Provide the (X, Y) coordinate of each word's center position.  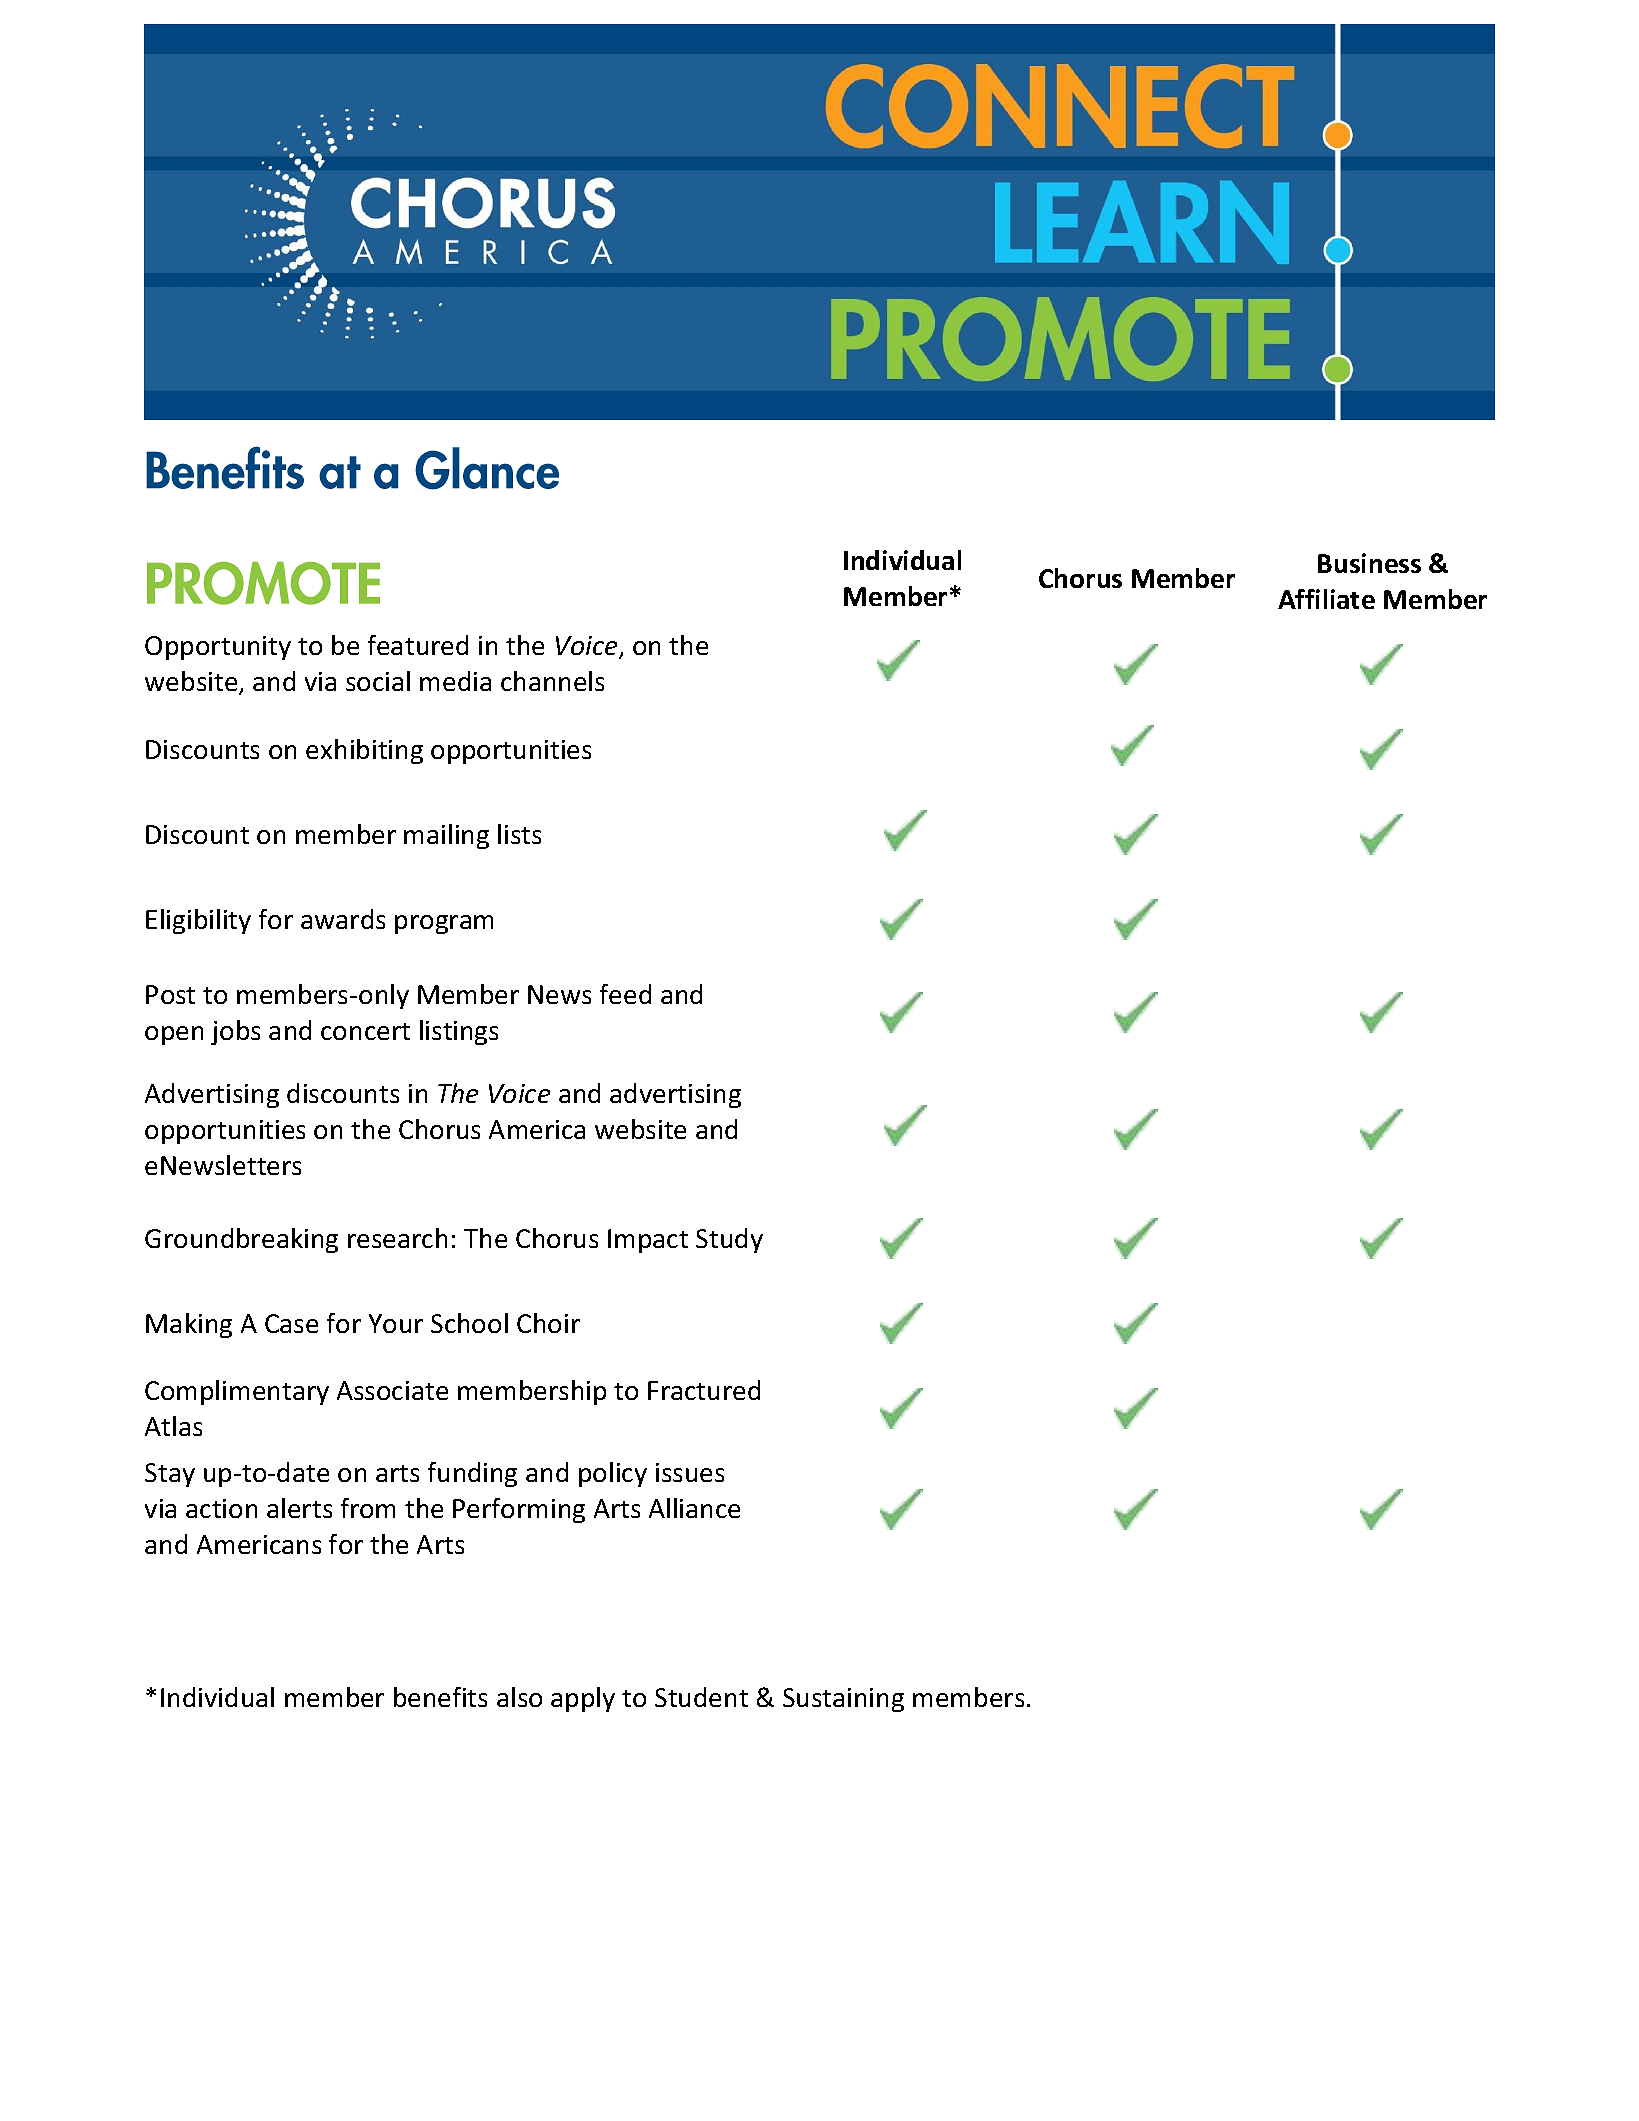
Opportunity (218, 648)
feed (625, 994)
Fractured (704, 1390)
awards (343, 919)
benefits (440, 1697)
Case (291, 1323)
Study (729, 1240)
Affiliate (1326, 599)
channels (552, 681)
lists (519, 834)
